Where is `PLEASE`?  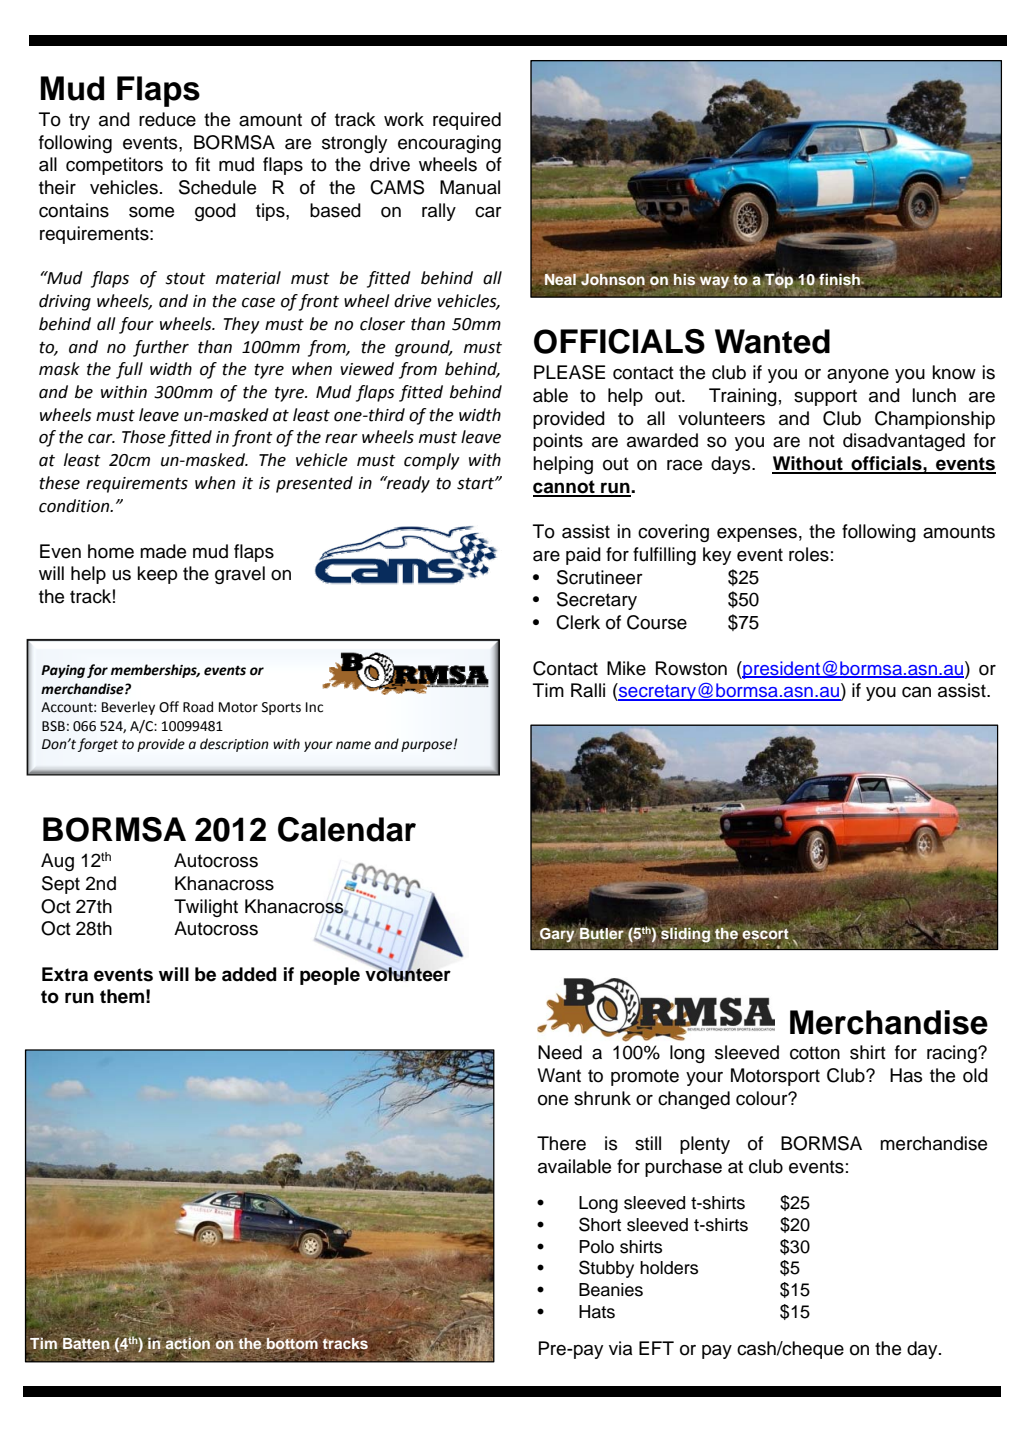
PLEASE is located at coordinates (569, 372).
